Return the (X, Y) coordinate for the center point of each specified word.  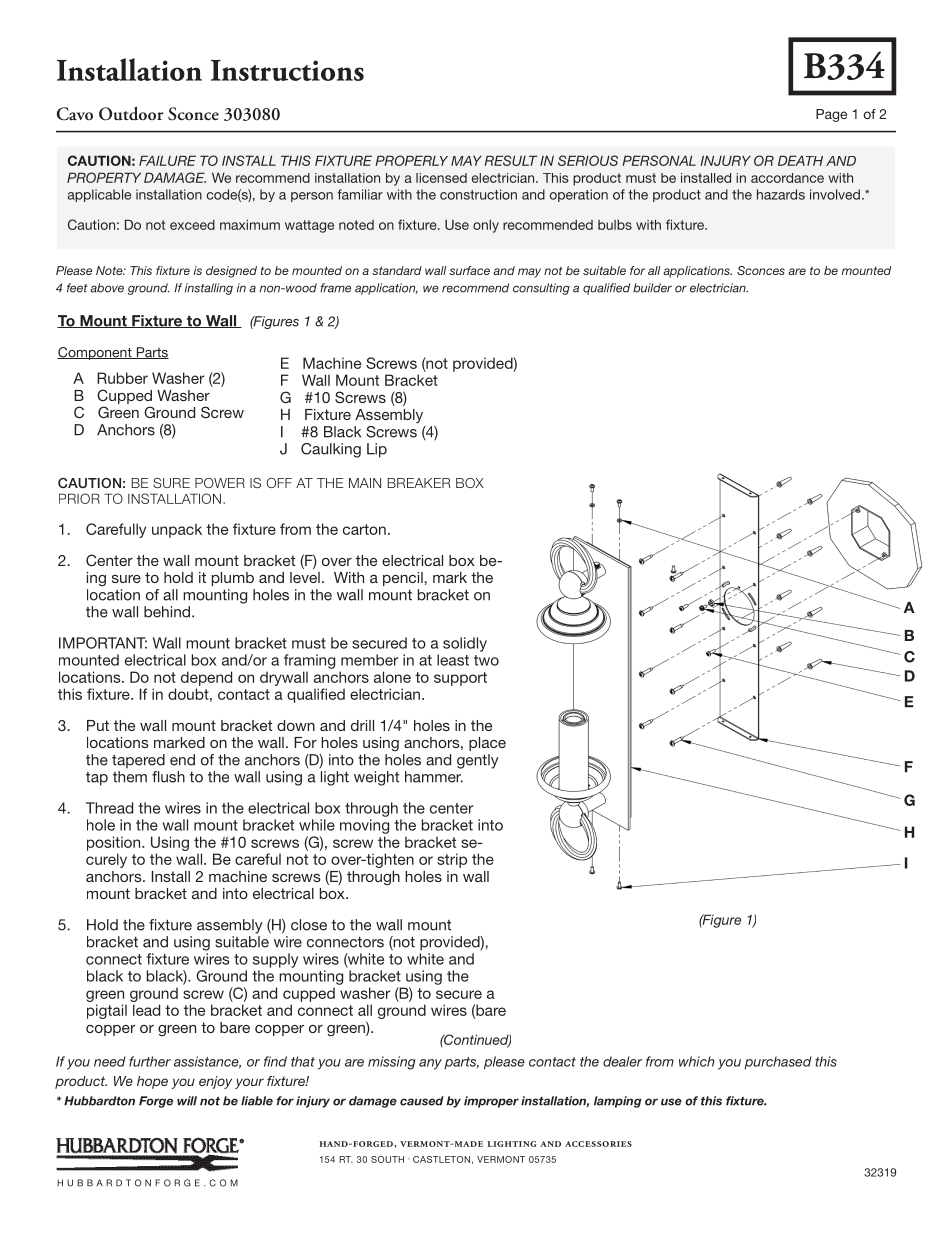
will (187, 1101)
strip (452, 860)
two (486, 660)
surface (469, 270)
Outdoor (131, 113)
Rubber (122, 378)
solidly (465, 644)
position (115, 843)
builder (652, 288)
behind (167, 612)
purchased (778, 1062)
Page (831, 115)
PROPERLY (411, 160)
